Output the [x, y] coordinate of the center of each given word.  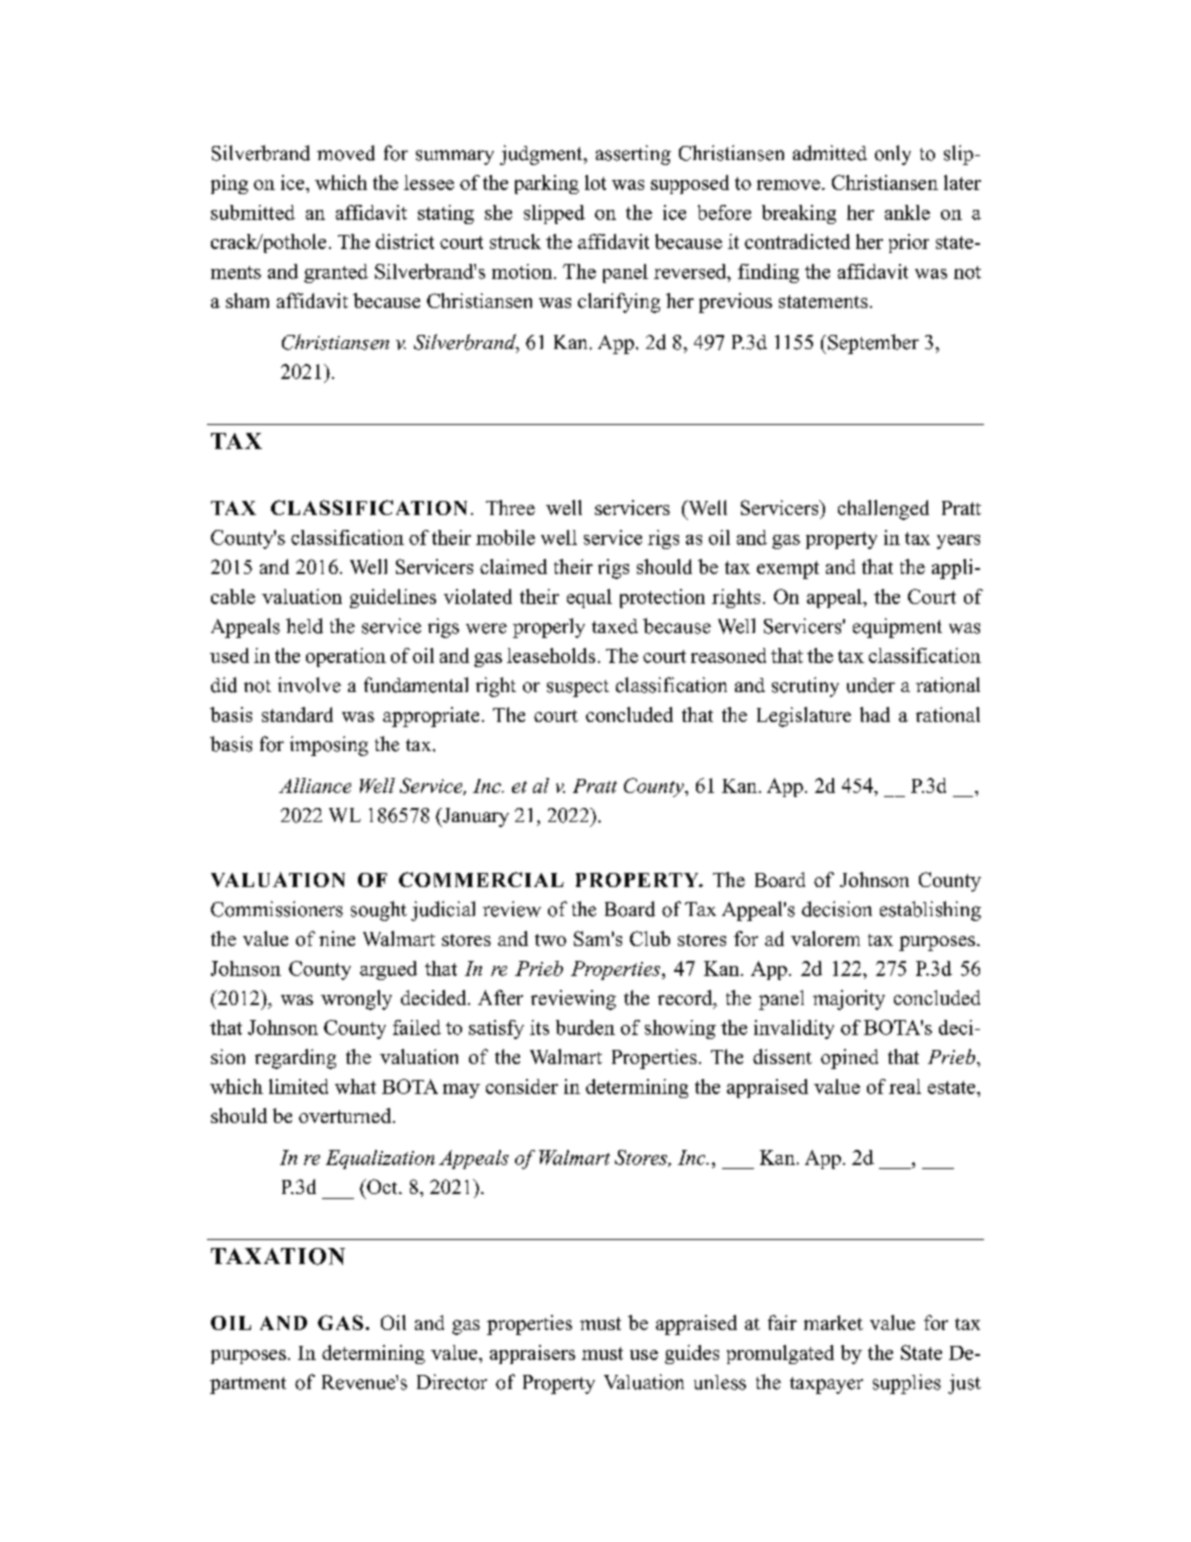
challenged [883, 510]
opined [849, 1059]
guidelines [393, 598]
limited [298, 1086]
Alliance [315, 785]
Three [510, 507]
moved [346, 153]
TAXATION [278, 1256]
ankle [907, 212]
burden [585, 1027]
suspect [578, 688]
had [875, 714]
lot [595, 182]
